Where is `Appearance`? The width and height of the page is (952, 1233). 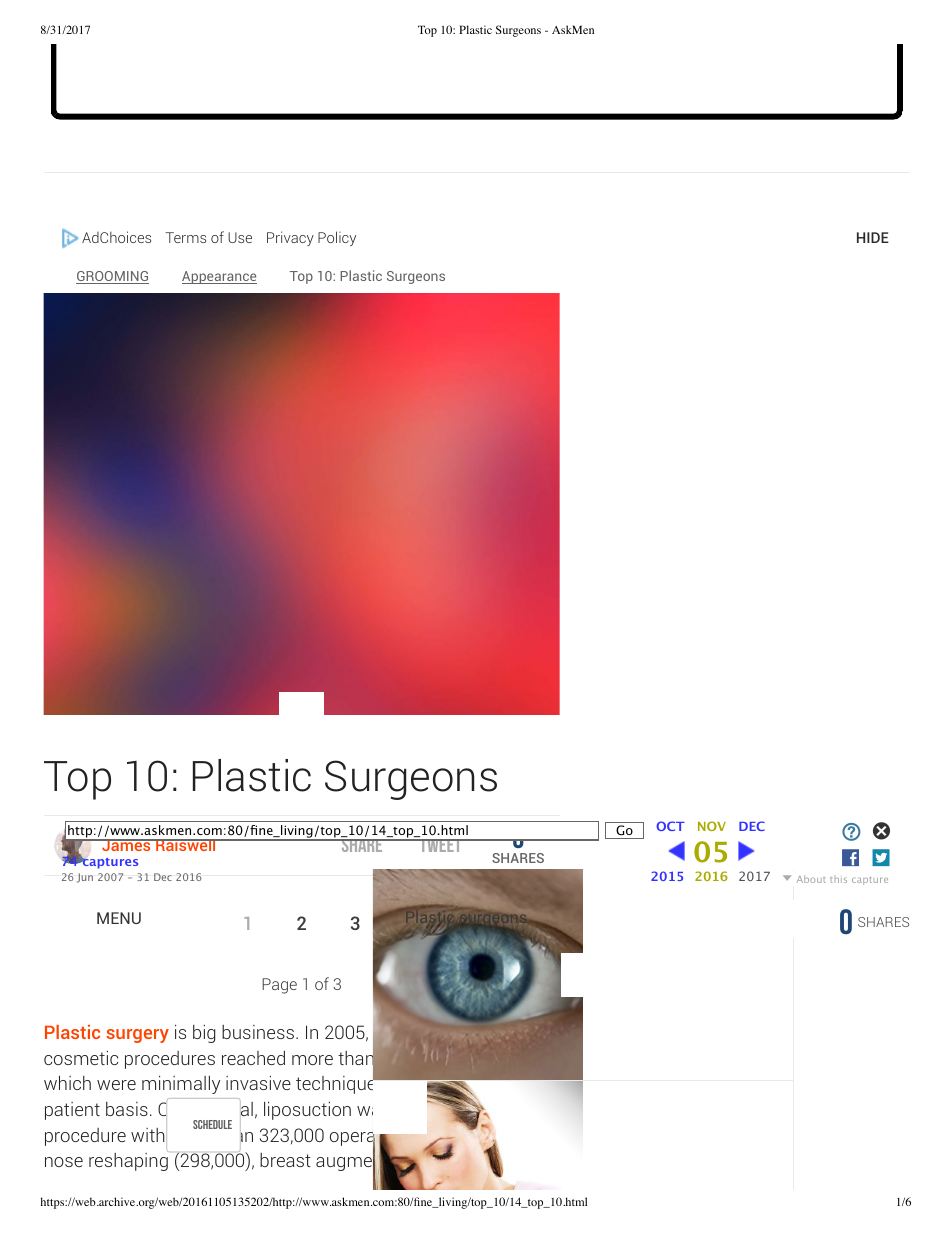
Appearance is located at coordinates (219, 277).
